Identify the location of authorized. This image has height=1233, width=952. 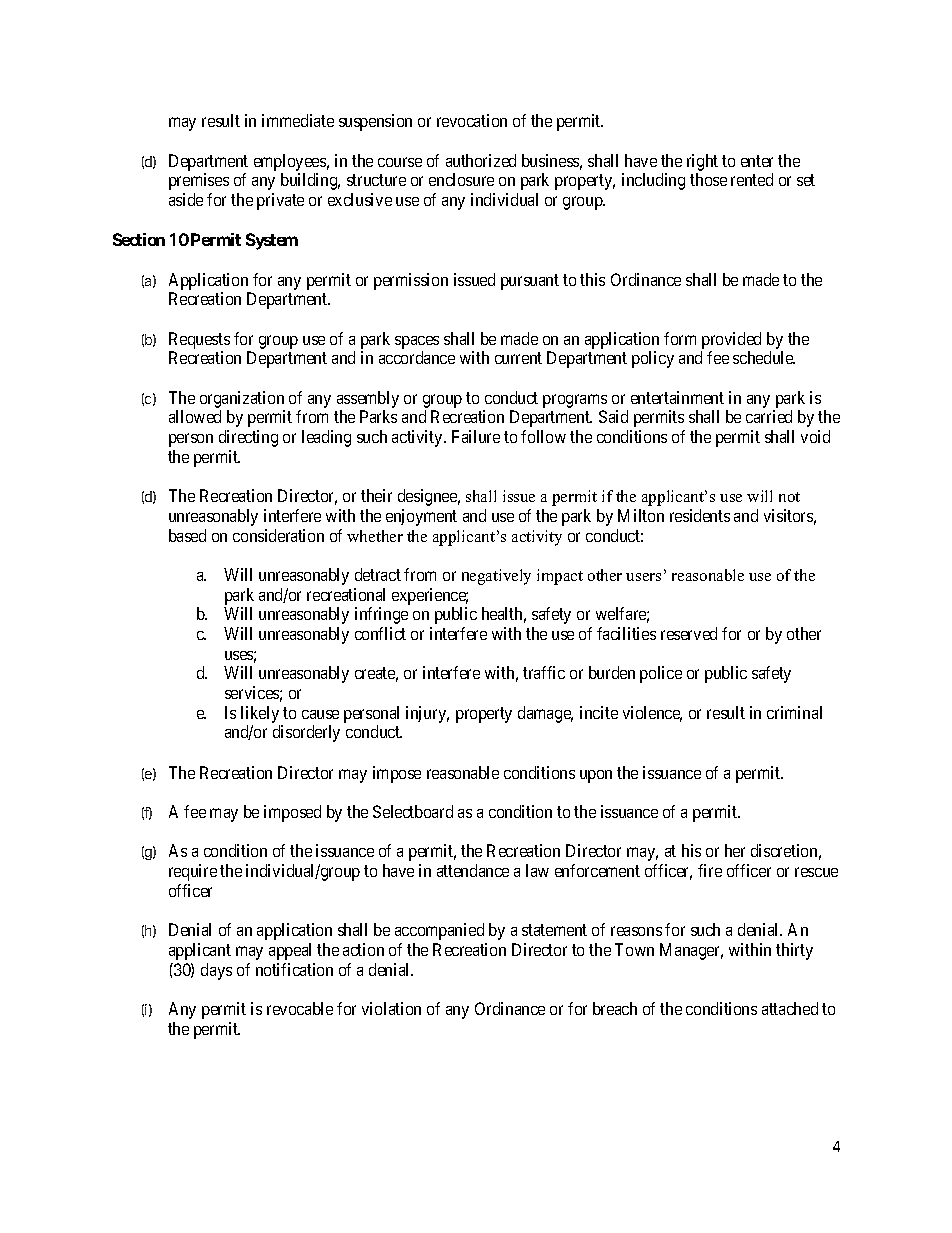
(481, 160).
